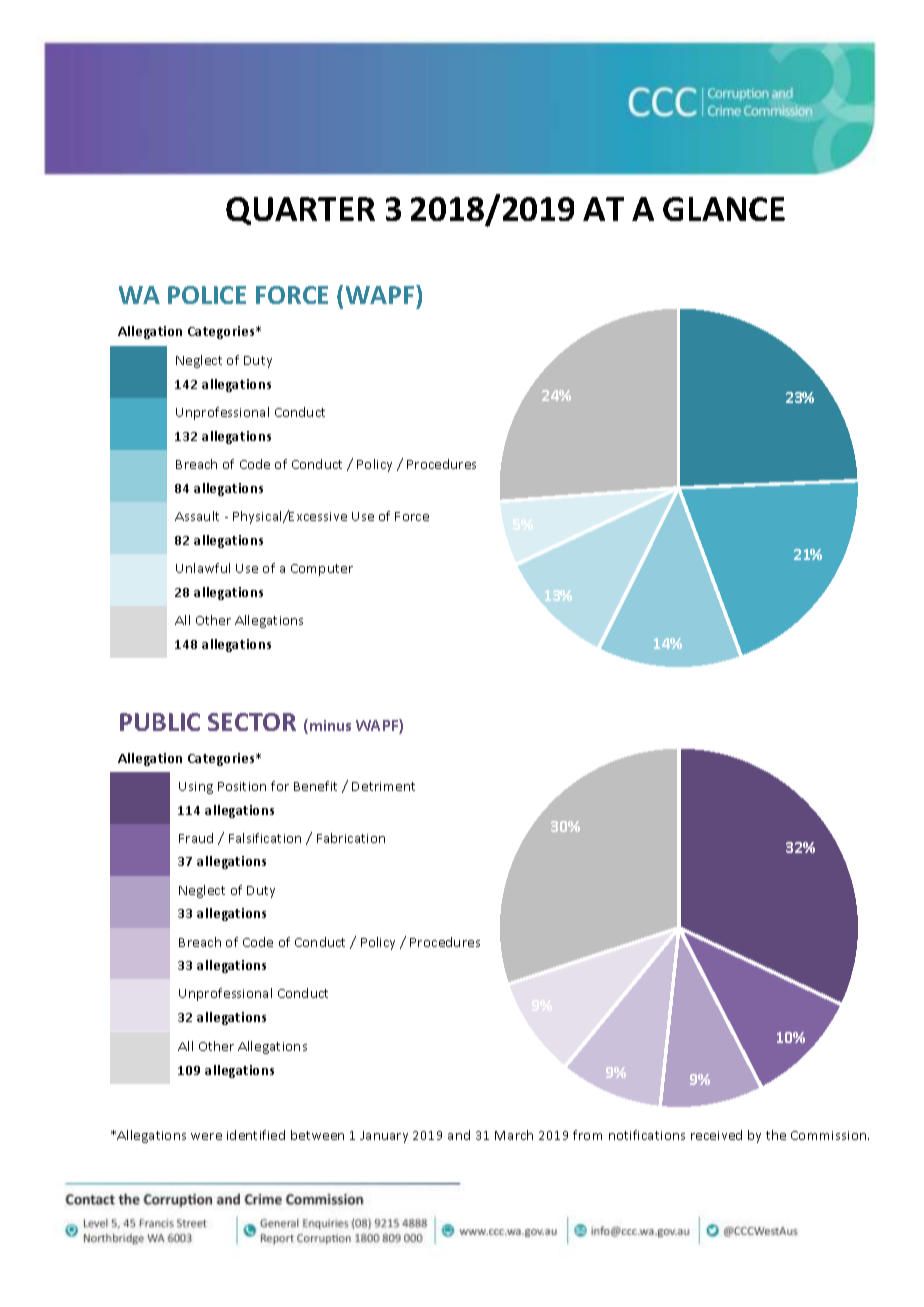  I want to click on GLANCE, so click(724, 209).
